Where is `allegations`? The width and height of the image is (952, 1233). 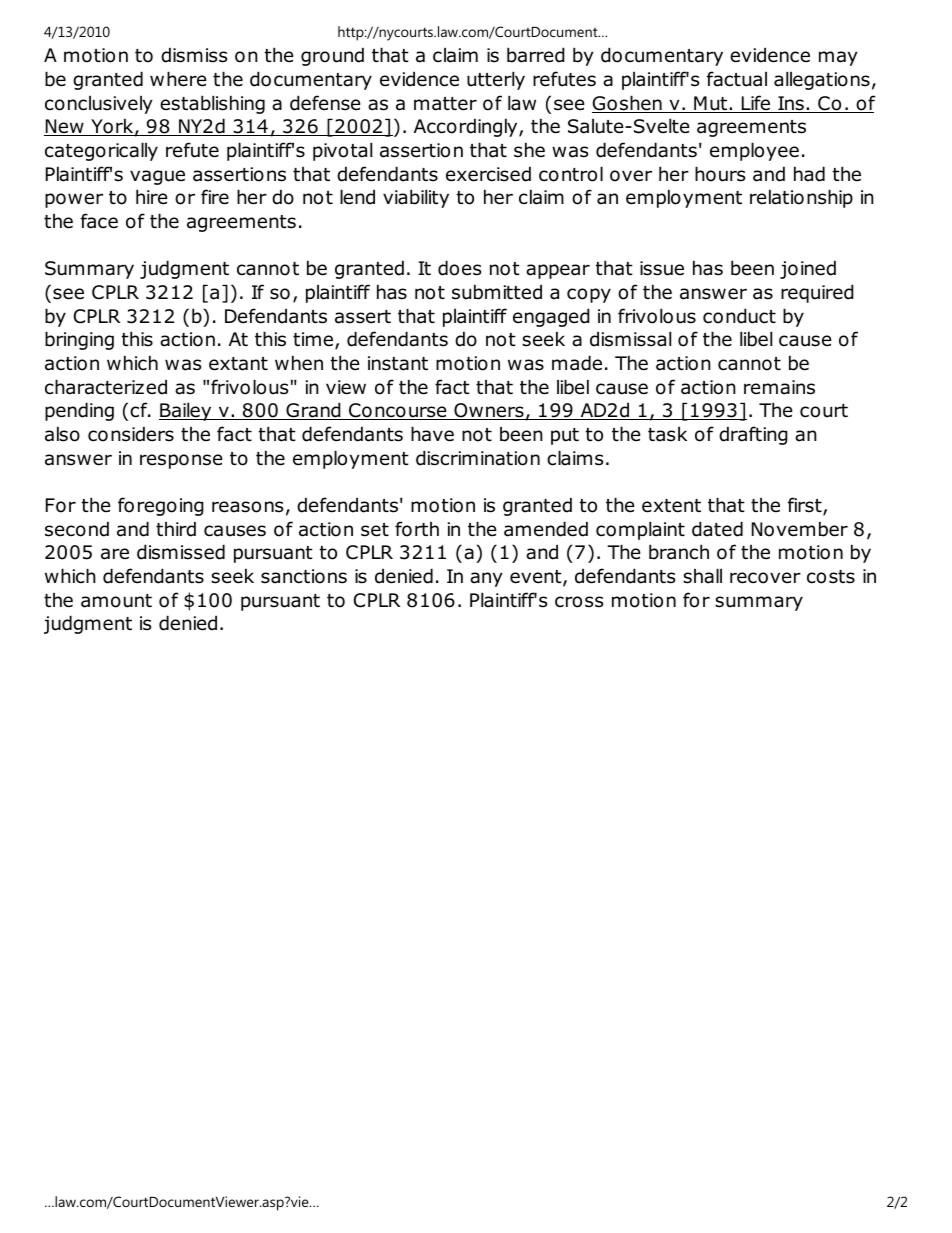
allegations is located at coordinates (822, 80).
